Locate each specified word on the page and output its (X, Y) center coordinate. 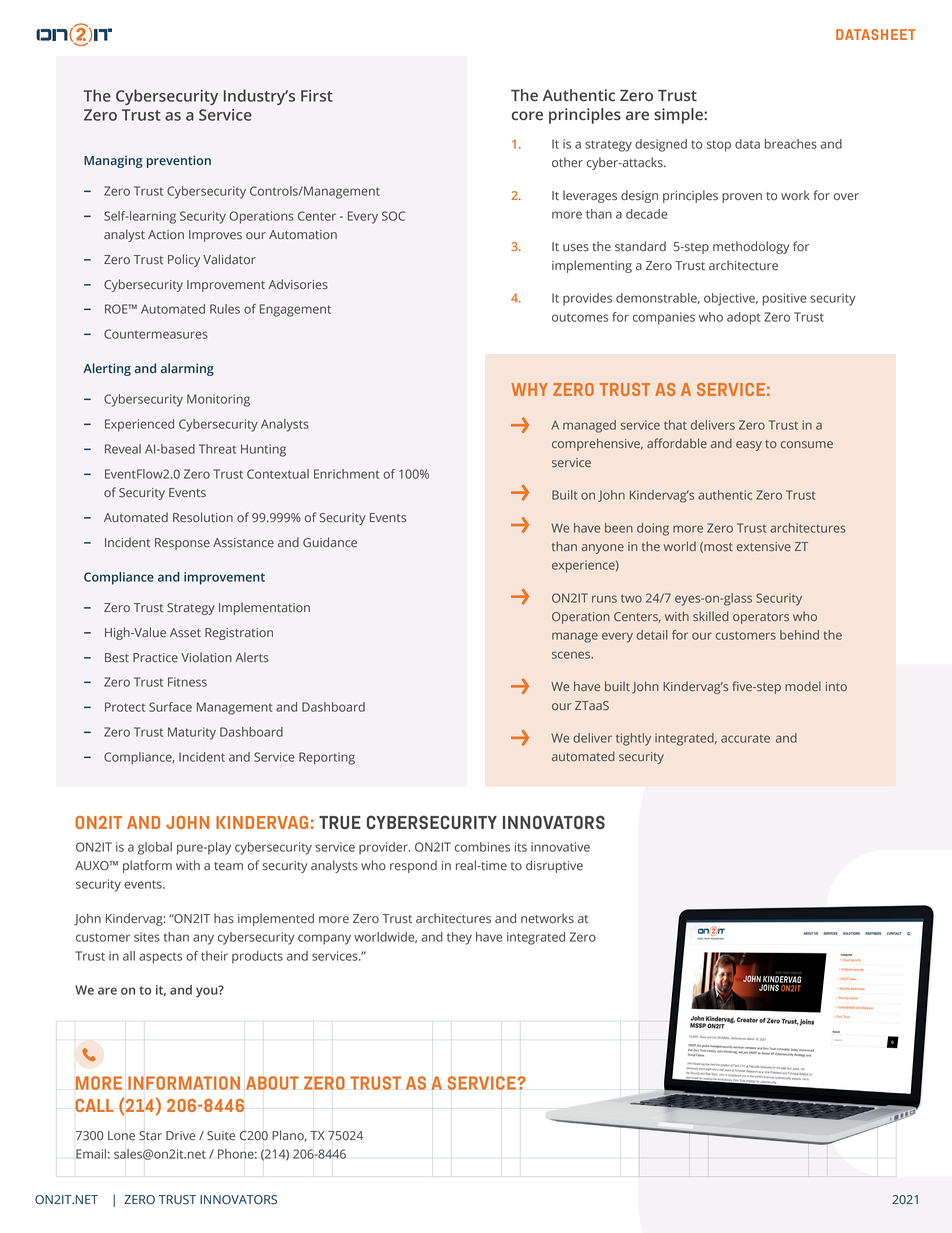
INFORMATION (184, 1083)
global (155, 848)
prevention (179, 161)
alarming (187, 369)
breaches (791, 144)
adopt (743, 318)
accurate (745, 739)
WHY (529, 389)
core (527, 116)
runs (604, 599)
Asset (185, 633)
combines (482, 847)
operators (761, 618)
